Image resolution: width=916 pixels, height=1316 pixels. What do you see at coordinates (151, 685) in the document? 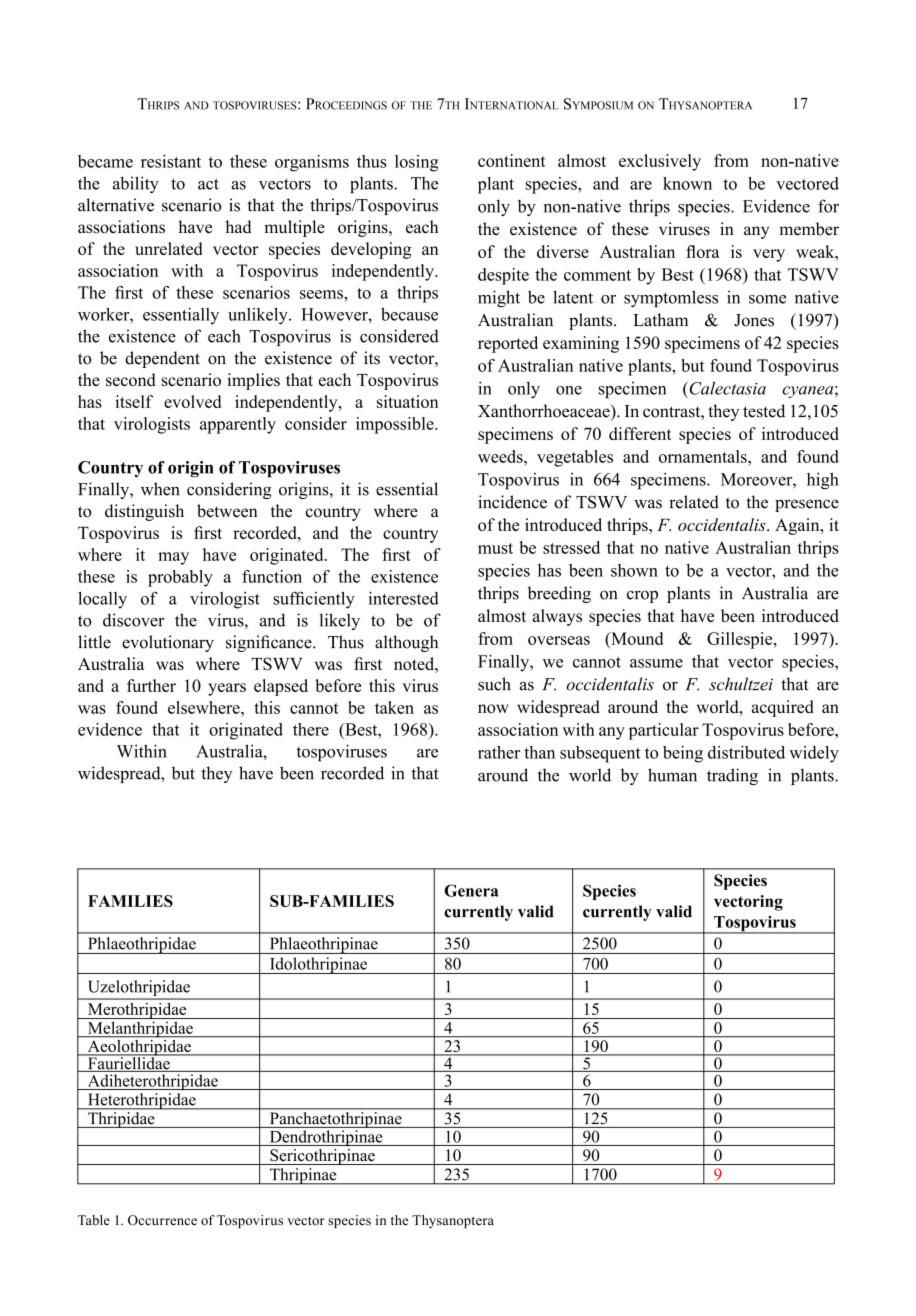
I see `further` at bounding box center [151, 685].
